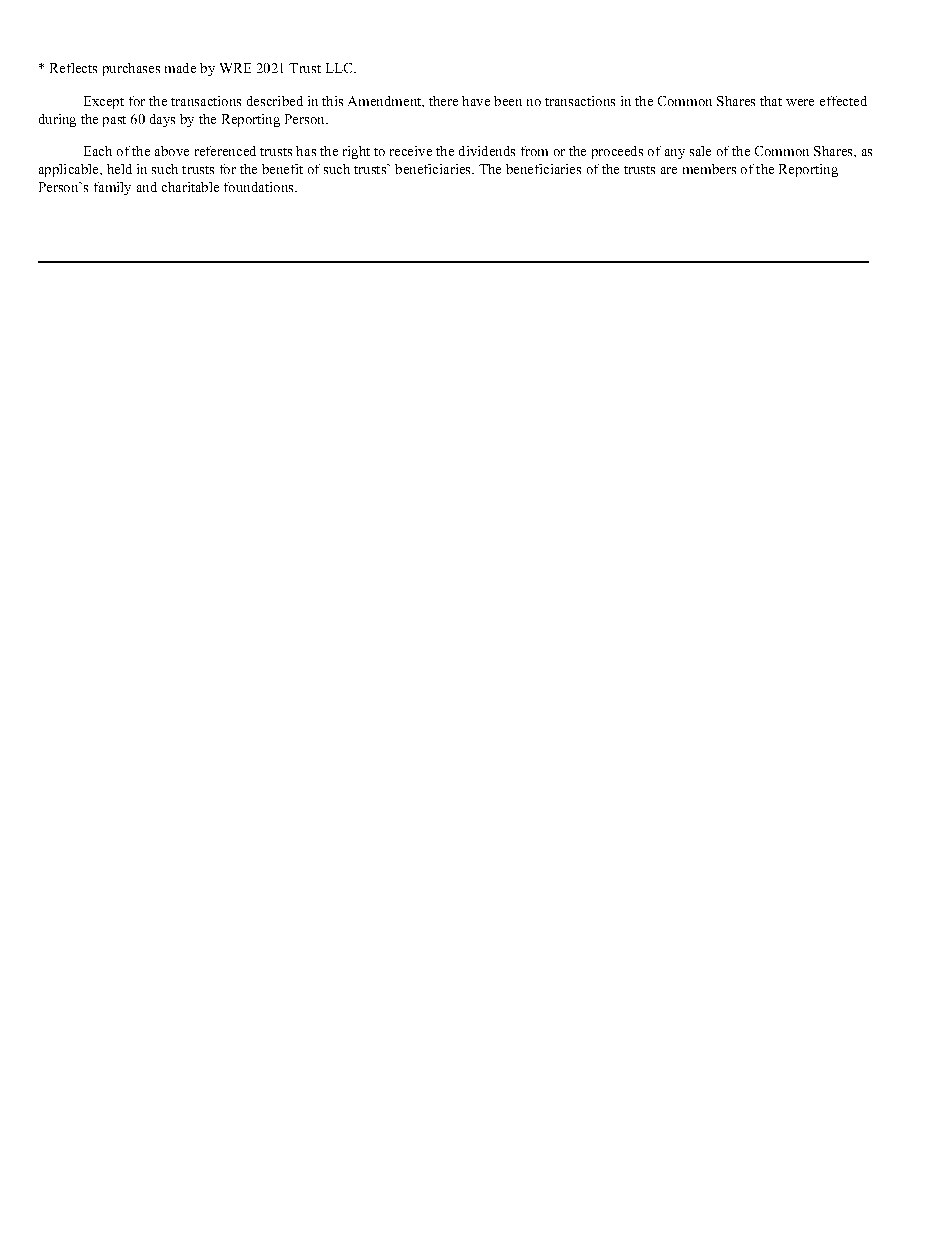 This image has width=952, height=1233. Describe the element at coordinates (709, 169) in the image. I see `members` at that location.
